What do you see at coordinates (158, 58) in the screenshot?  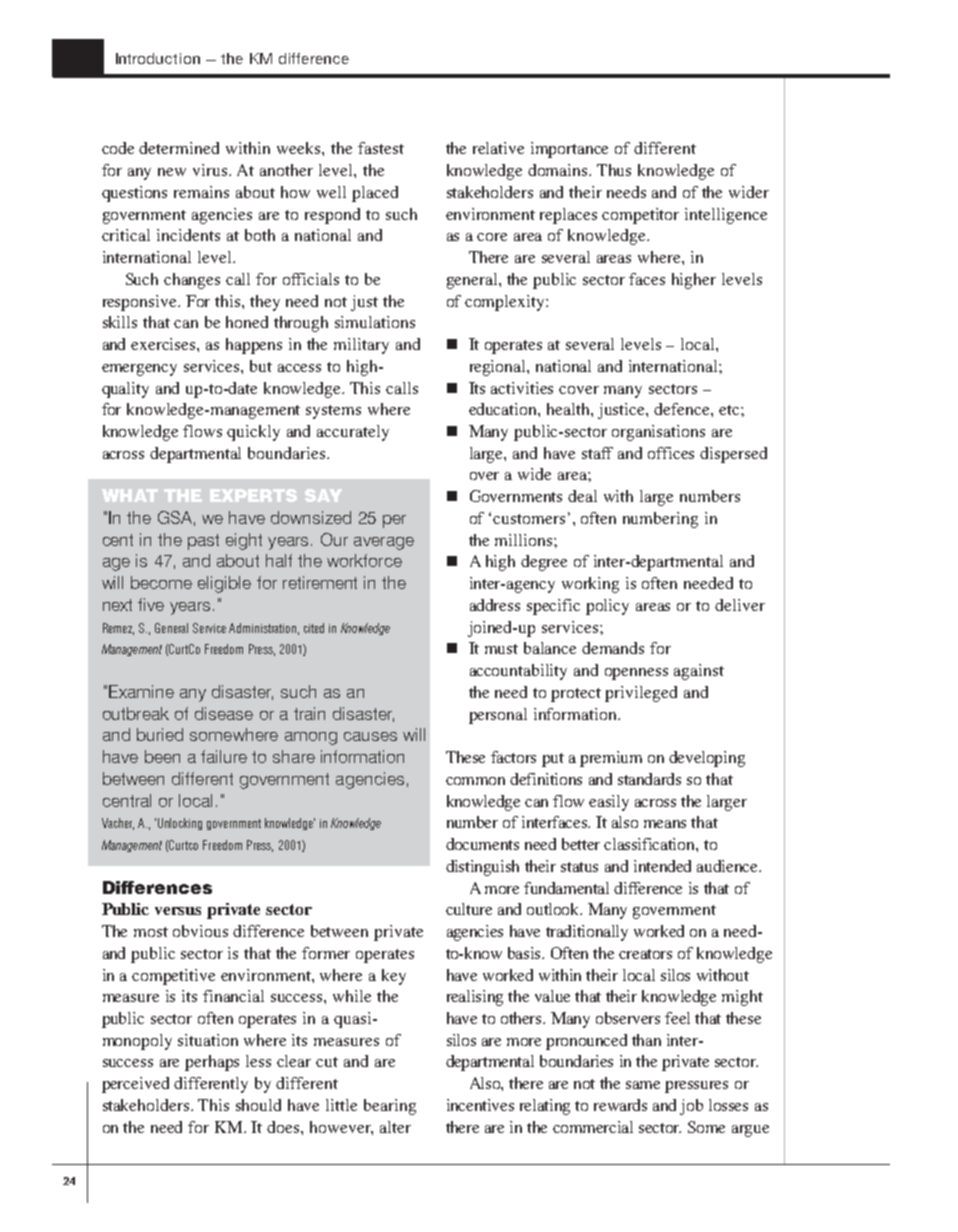 I see `Introduction` at bounding box center [158, 58].
